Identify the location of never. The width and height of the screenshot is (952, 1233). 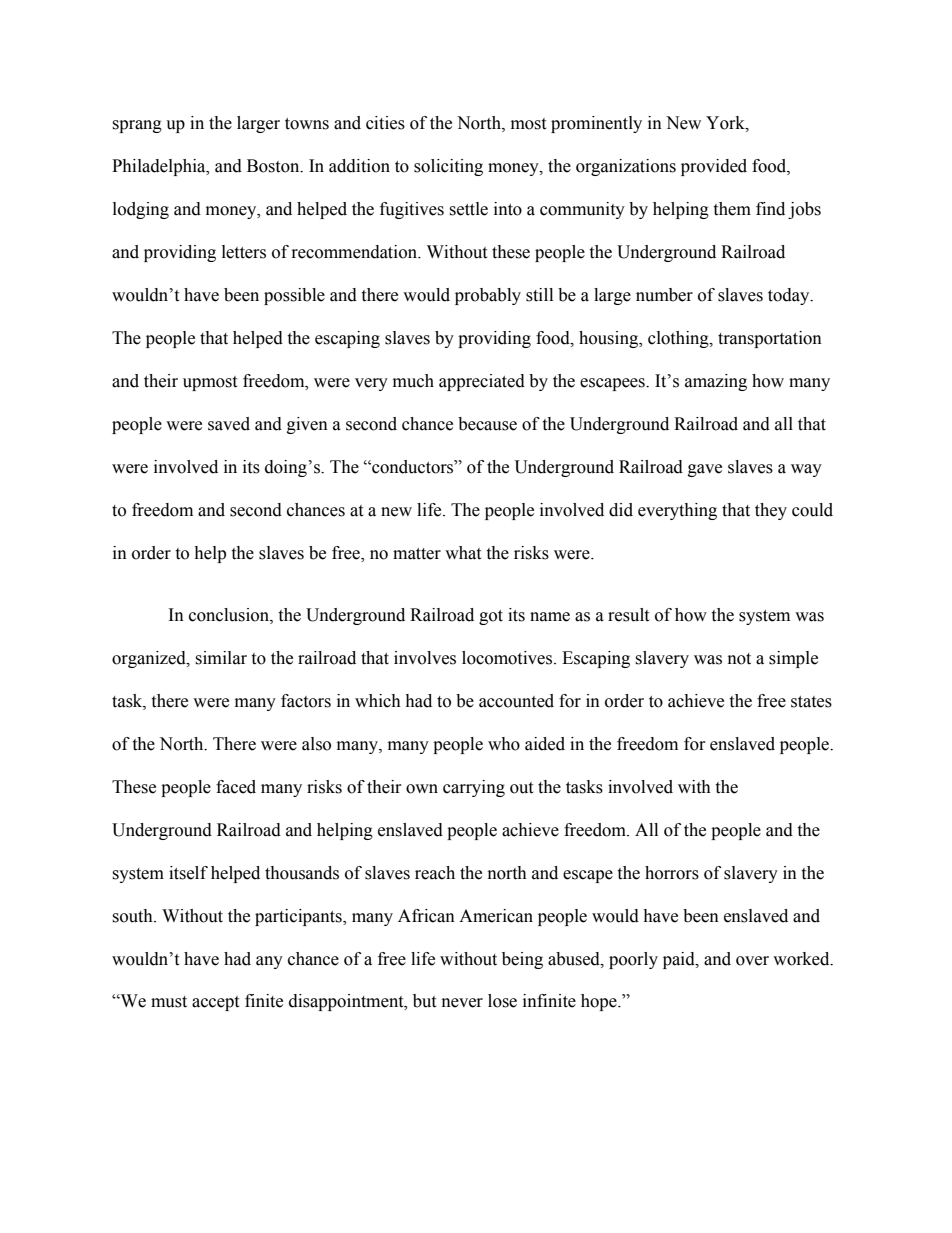
(462, 1003).
